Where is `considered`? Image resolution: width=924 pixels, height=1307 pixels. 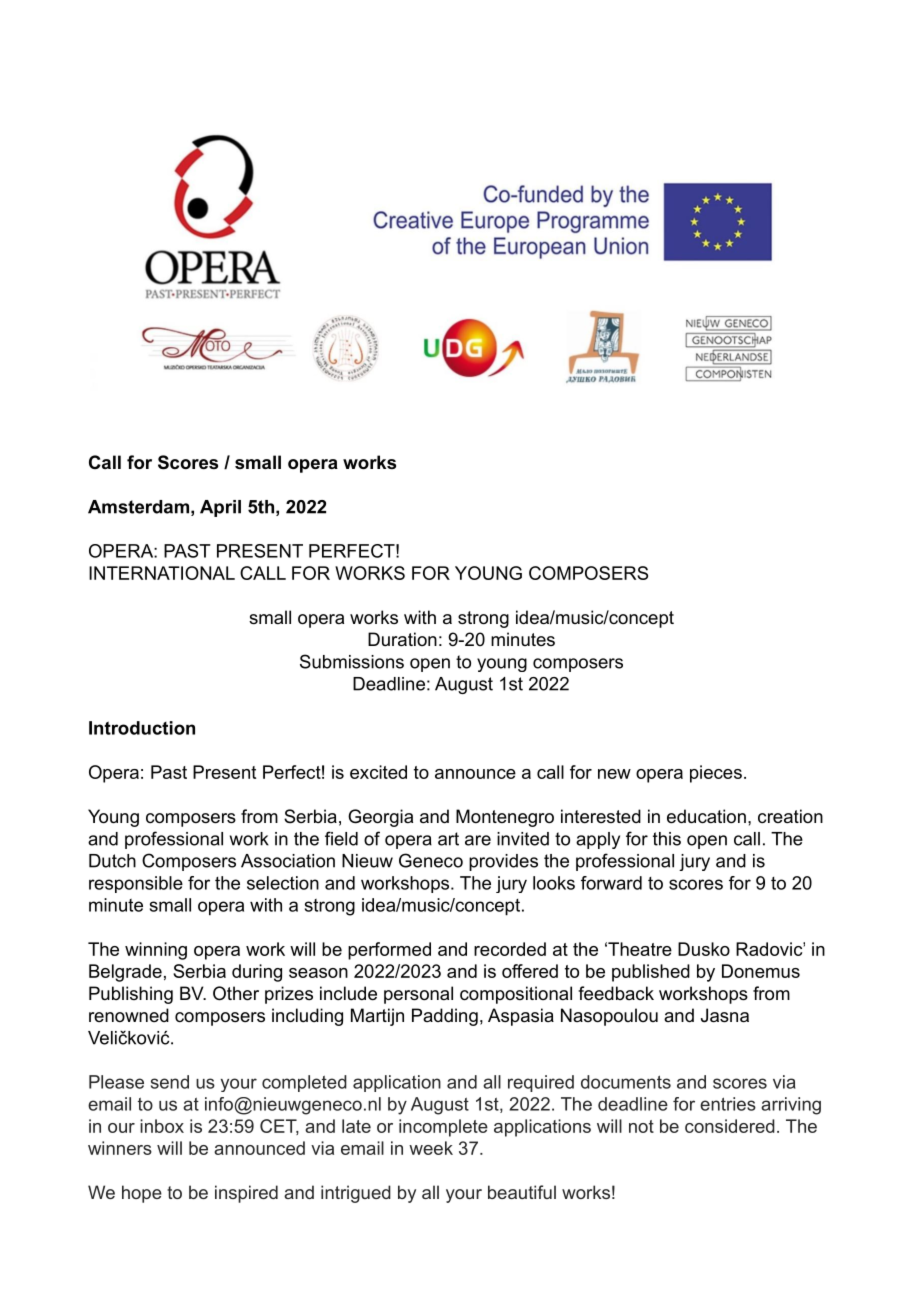
considered is located at coordinates (730, 1126).
